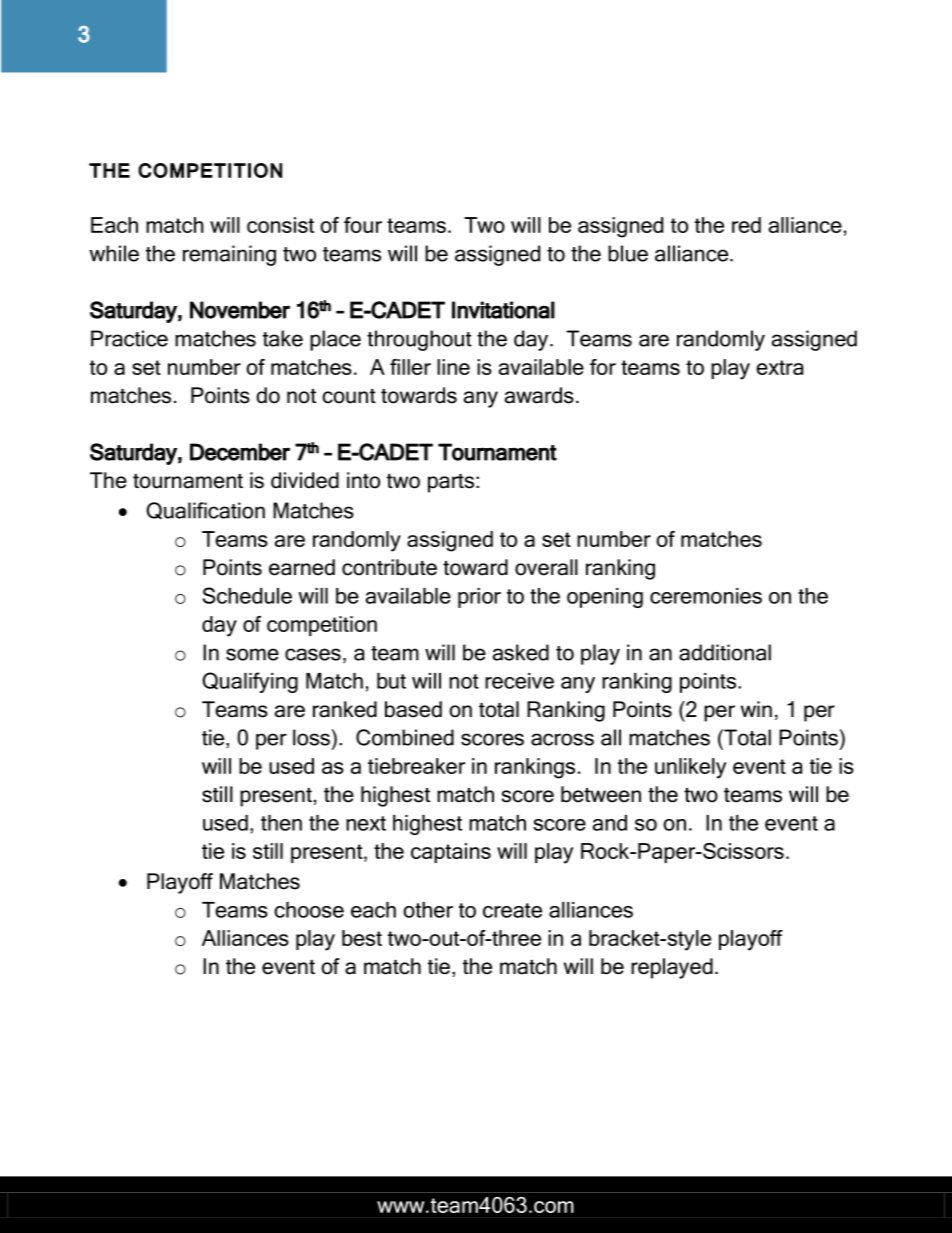 The width and height of the screenshot is (952, 1233). What do you see at coordinates (309, 910) in the screenshot?
I see `choose` at bounding box center [309, 910].
